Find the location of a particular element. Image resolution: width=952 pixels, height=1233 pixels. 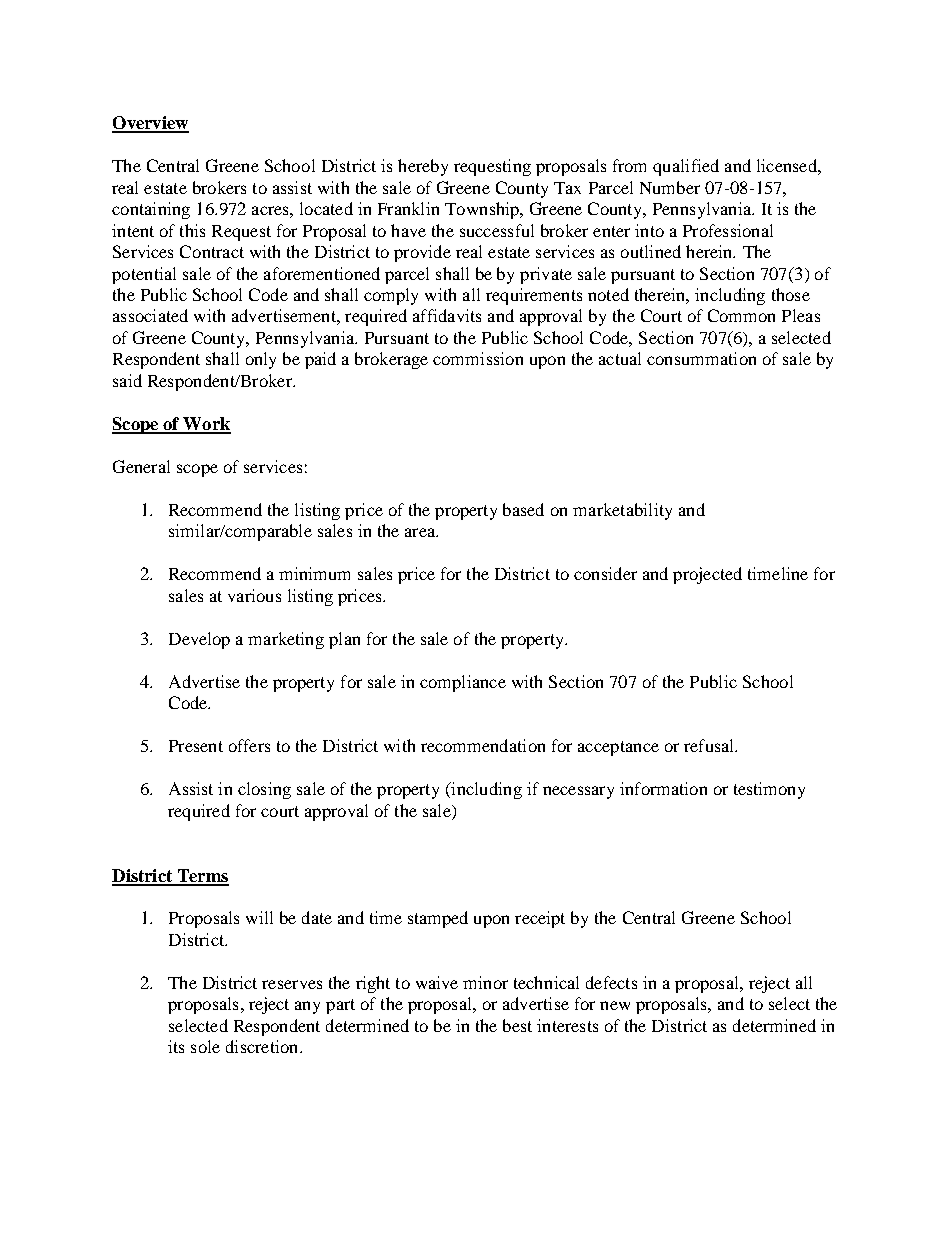

qualified is located at coordinates (686, 167).
